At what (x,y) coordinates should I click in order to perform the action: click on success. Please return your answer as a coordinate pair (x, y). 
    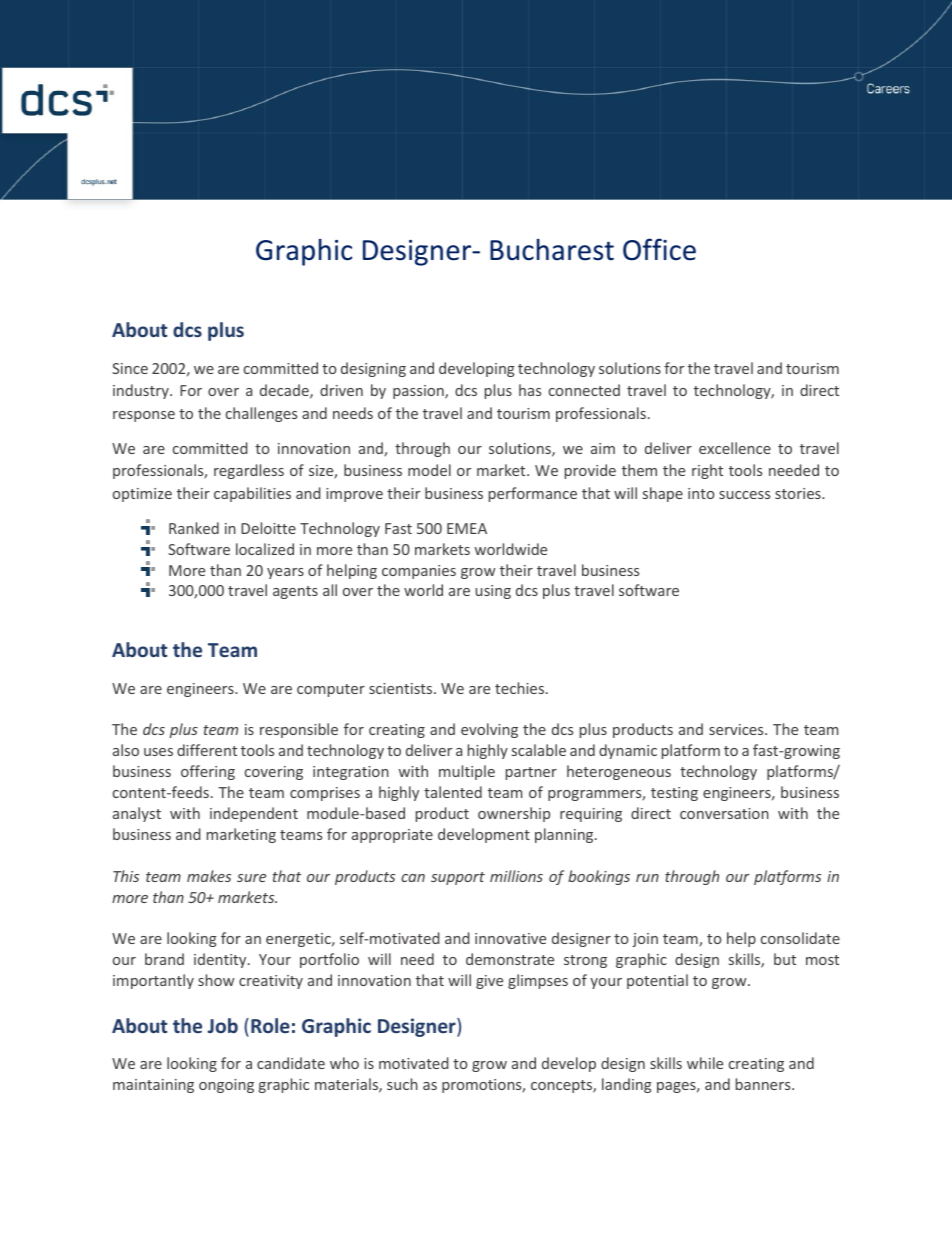
    Looking at the image, I should click on (744, 495).
